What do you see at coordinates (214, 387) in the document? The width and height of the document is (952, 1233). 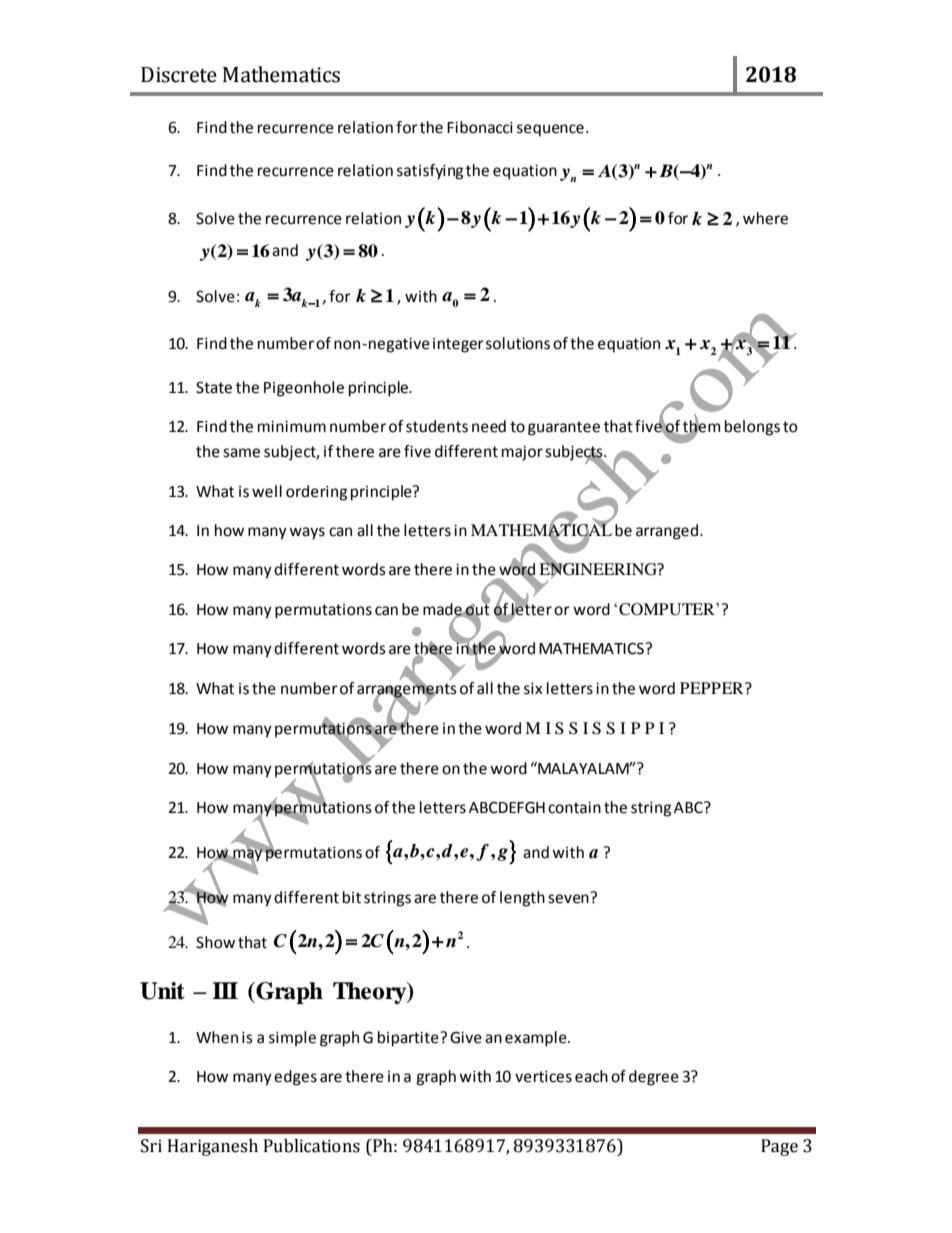 I see `State` at bounding box center [214, 387].
